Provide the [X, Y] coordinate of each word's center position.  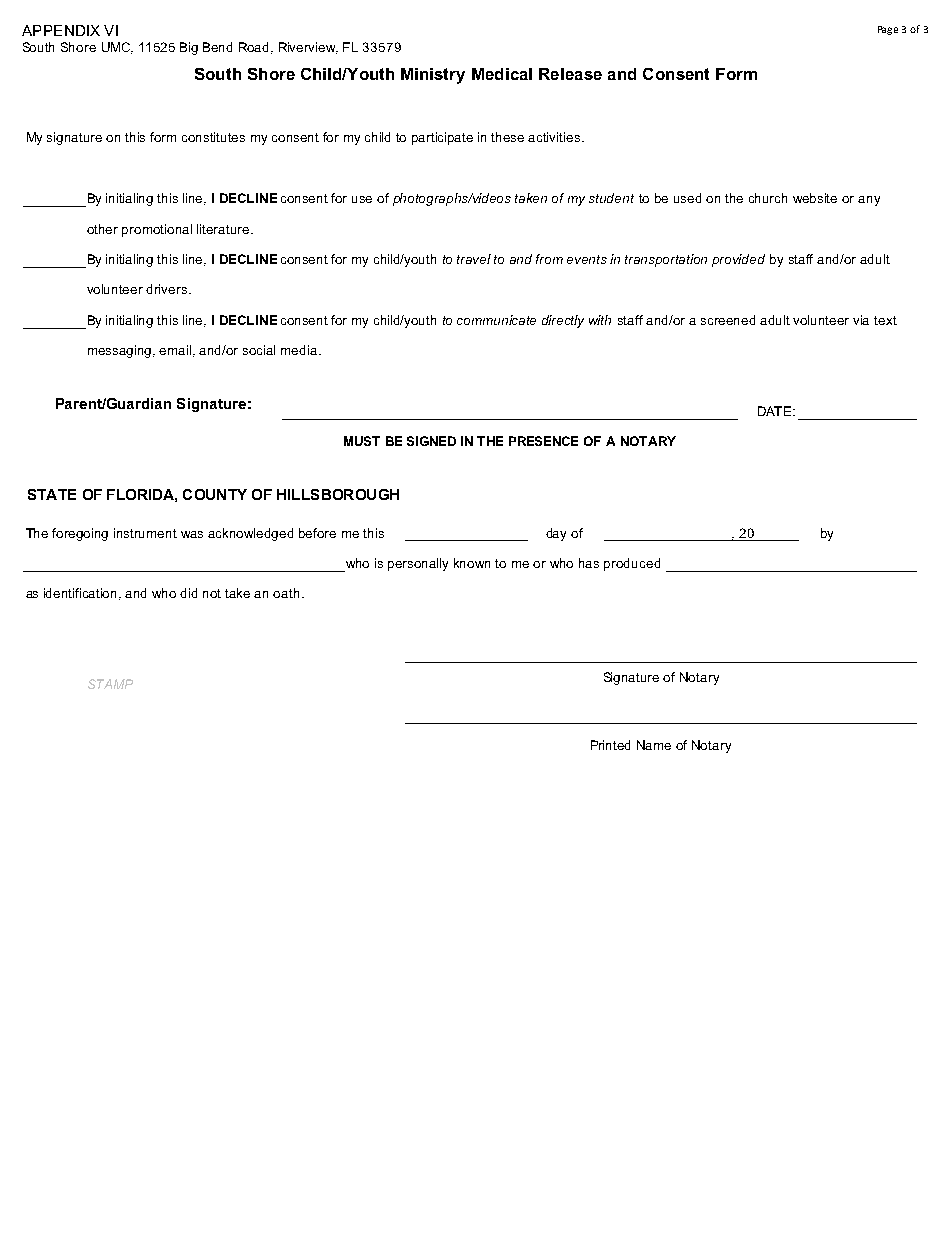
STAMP [110, 684]
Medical [502, 74]
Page [888, 30]
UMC [117, 48]
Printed [610, 745]
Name [654, 745]
